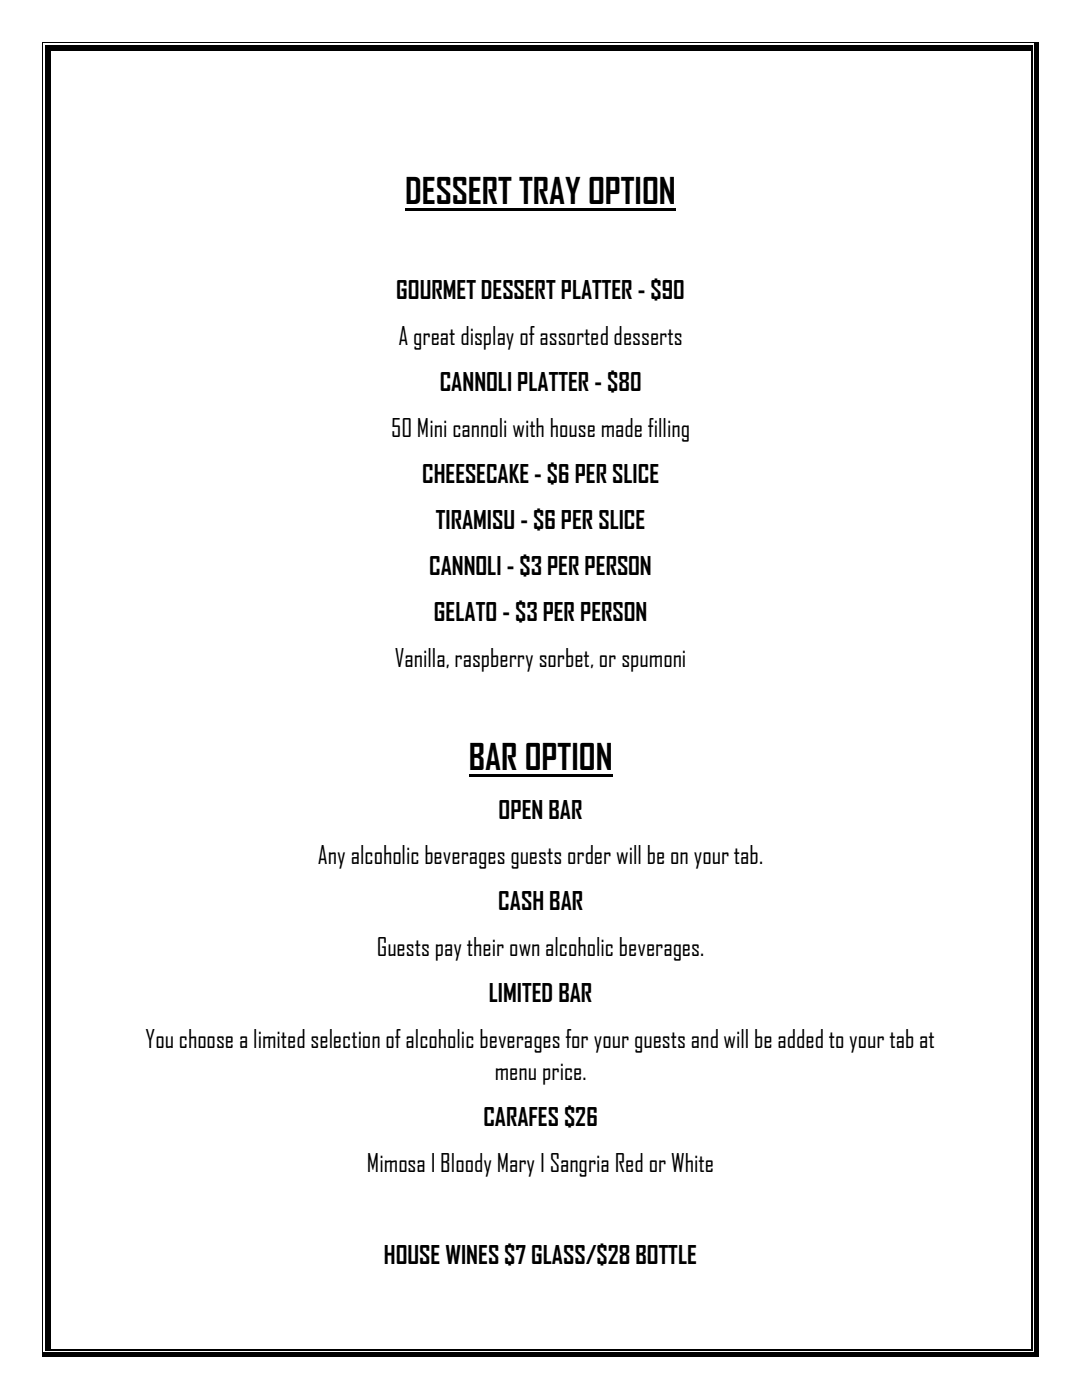 Image resolution: width=1081 pixels, height=1399 pixels. What do you see at coordinates (574, 335) in the screenshot?
I see `assorted` at bounding box center [574, 335].
